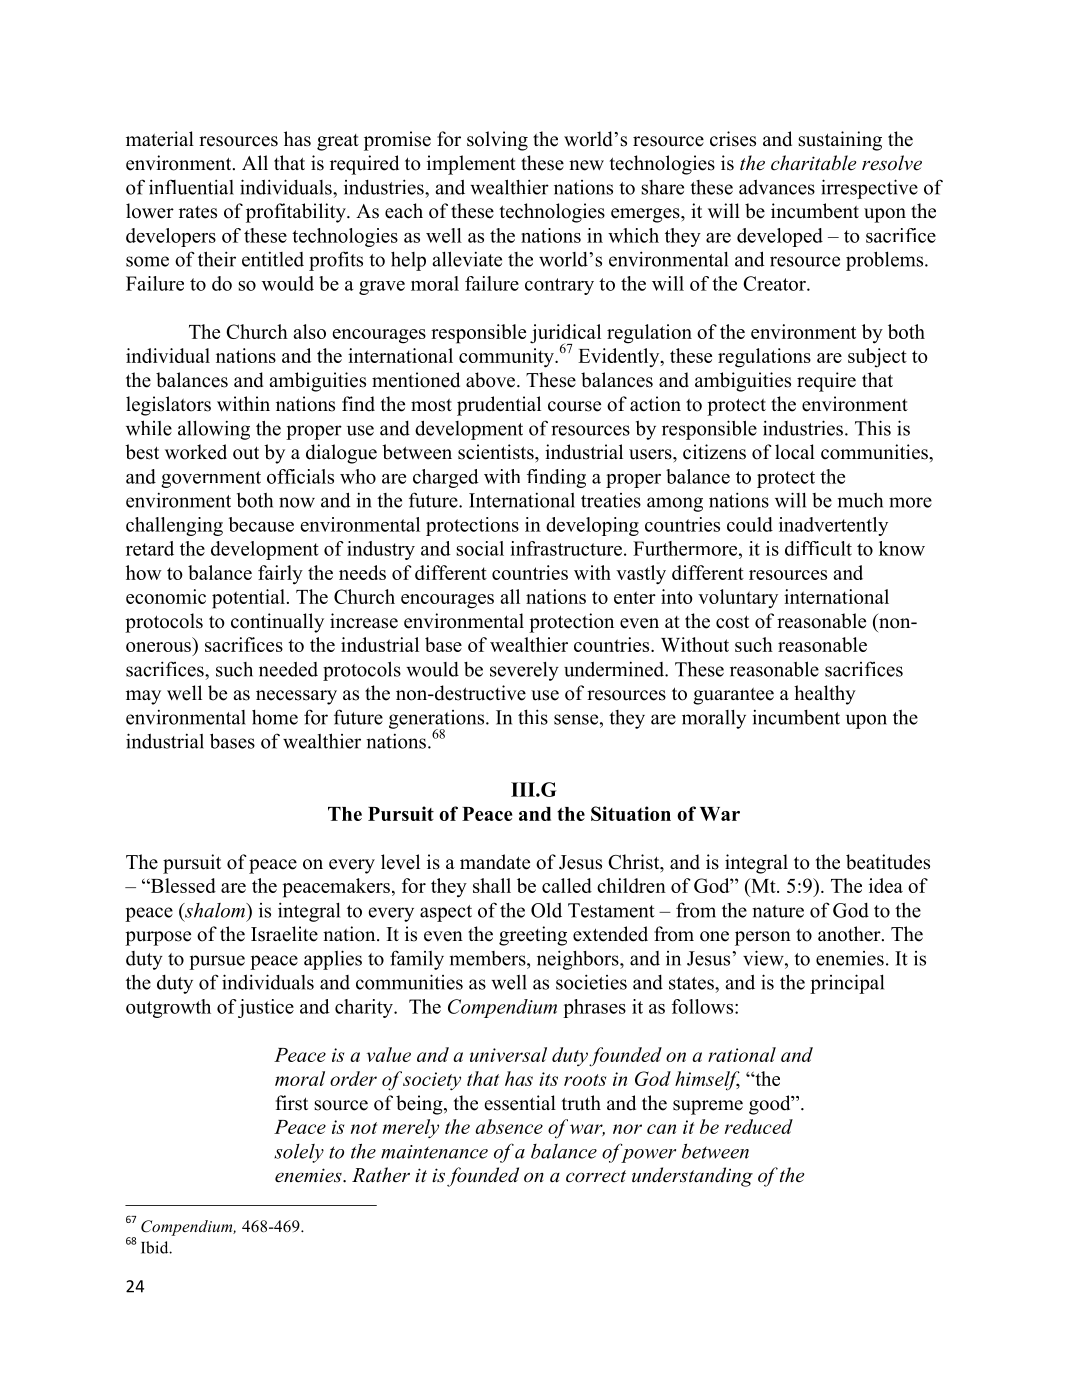  I want to click on solely, so click(299, 1153).
